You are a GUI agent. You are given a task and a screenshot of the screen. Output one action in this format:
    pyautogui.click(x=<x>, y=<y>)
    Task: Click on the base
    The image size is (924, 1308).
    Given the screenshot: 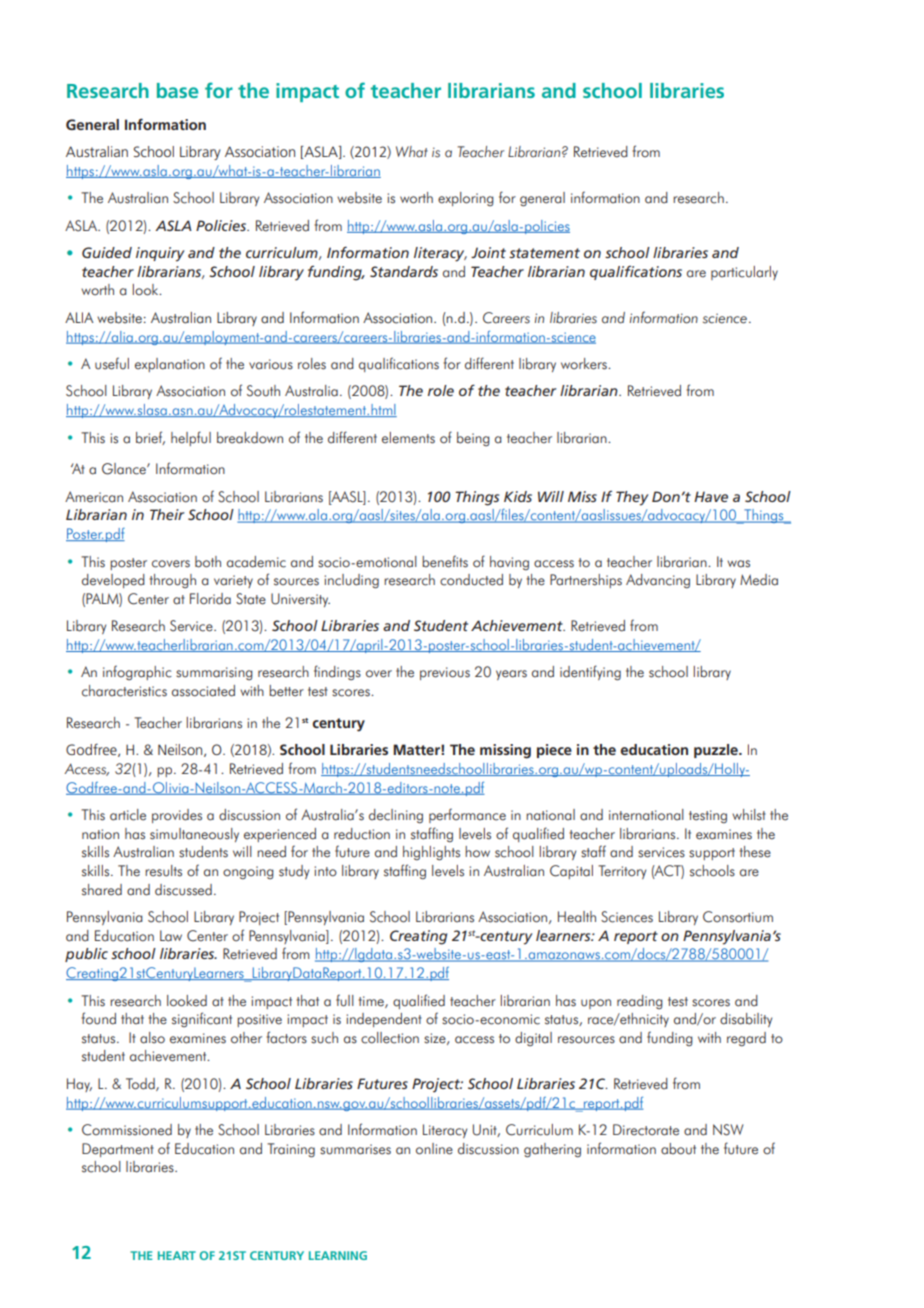 What is the action you would take?
    pyautogui.click(x=177, y=90)
